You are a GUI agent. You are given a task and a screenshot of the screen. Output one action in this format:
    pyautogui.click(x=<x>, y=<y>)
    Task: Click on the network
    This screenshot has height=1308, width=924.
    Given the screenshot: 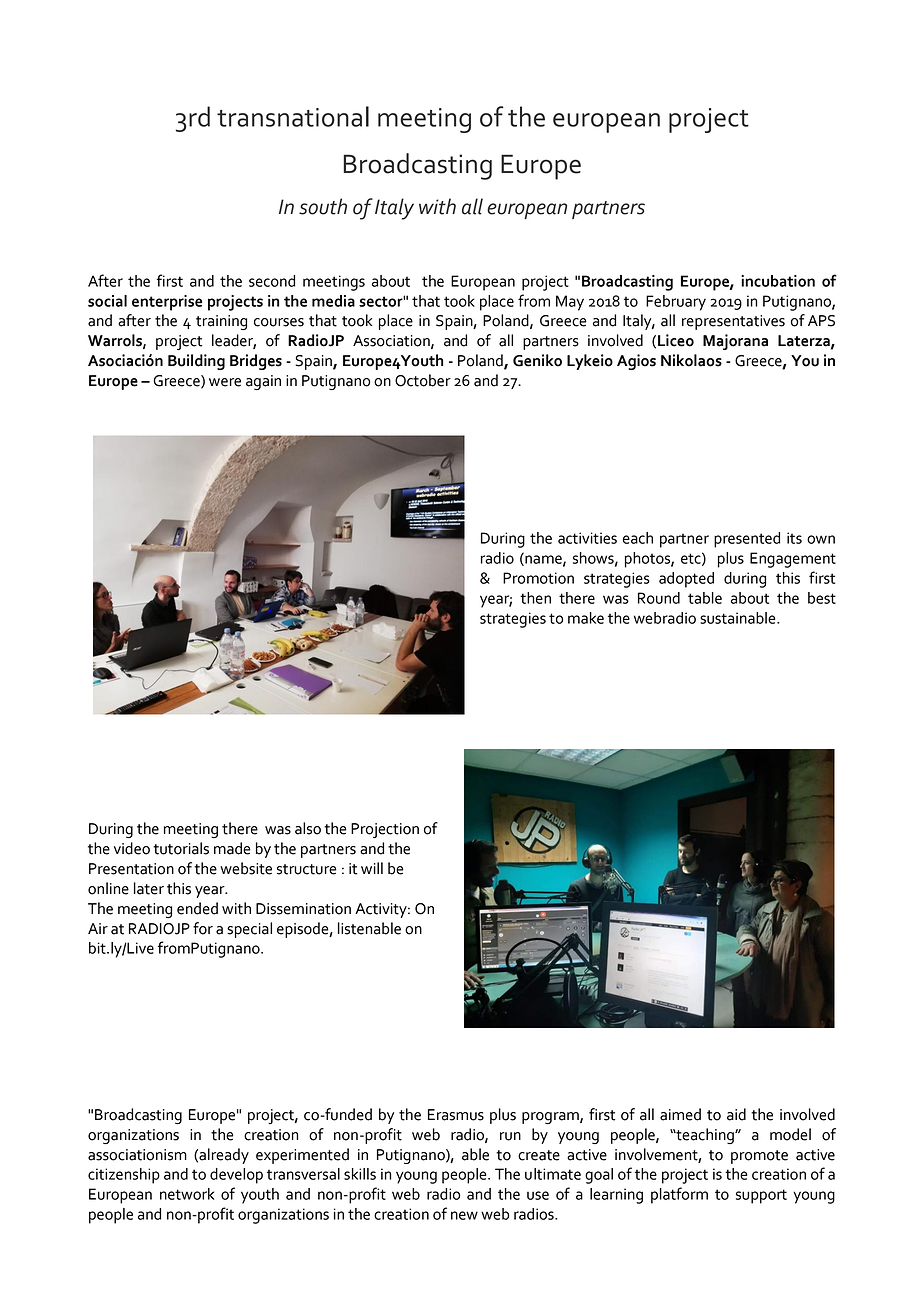 What is the action you would take?
    pyautogui.click(x=187, y=1194)
